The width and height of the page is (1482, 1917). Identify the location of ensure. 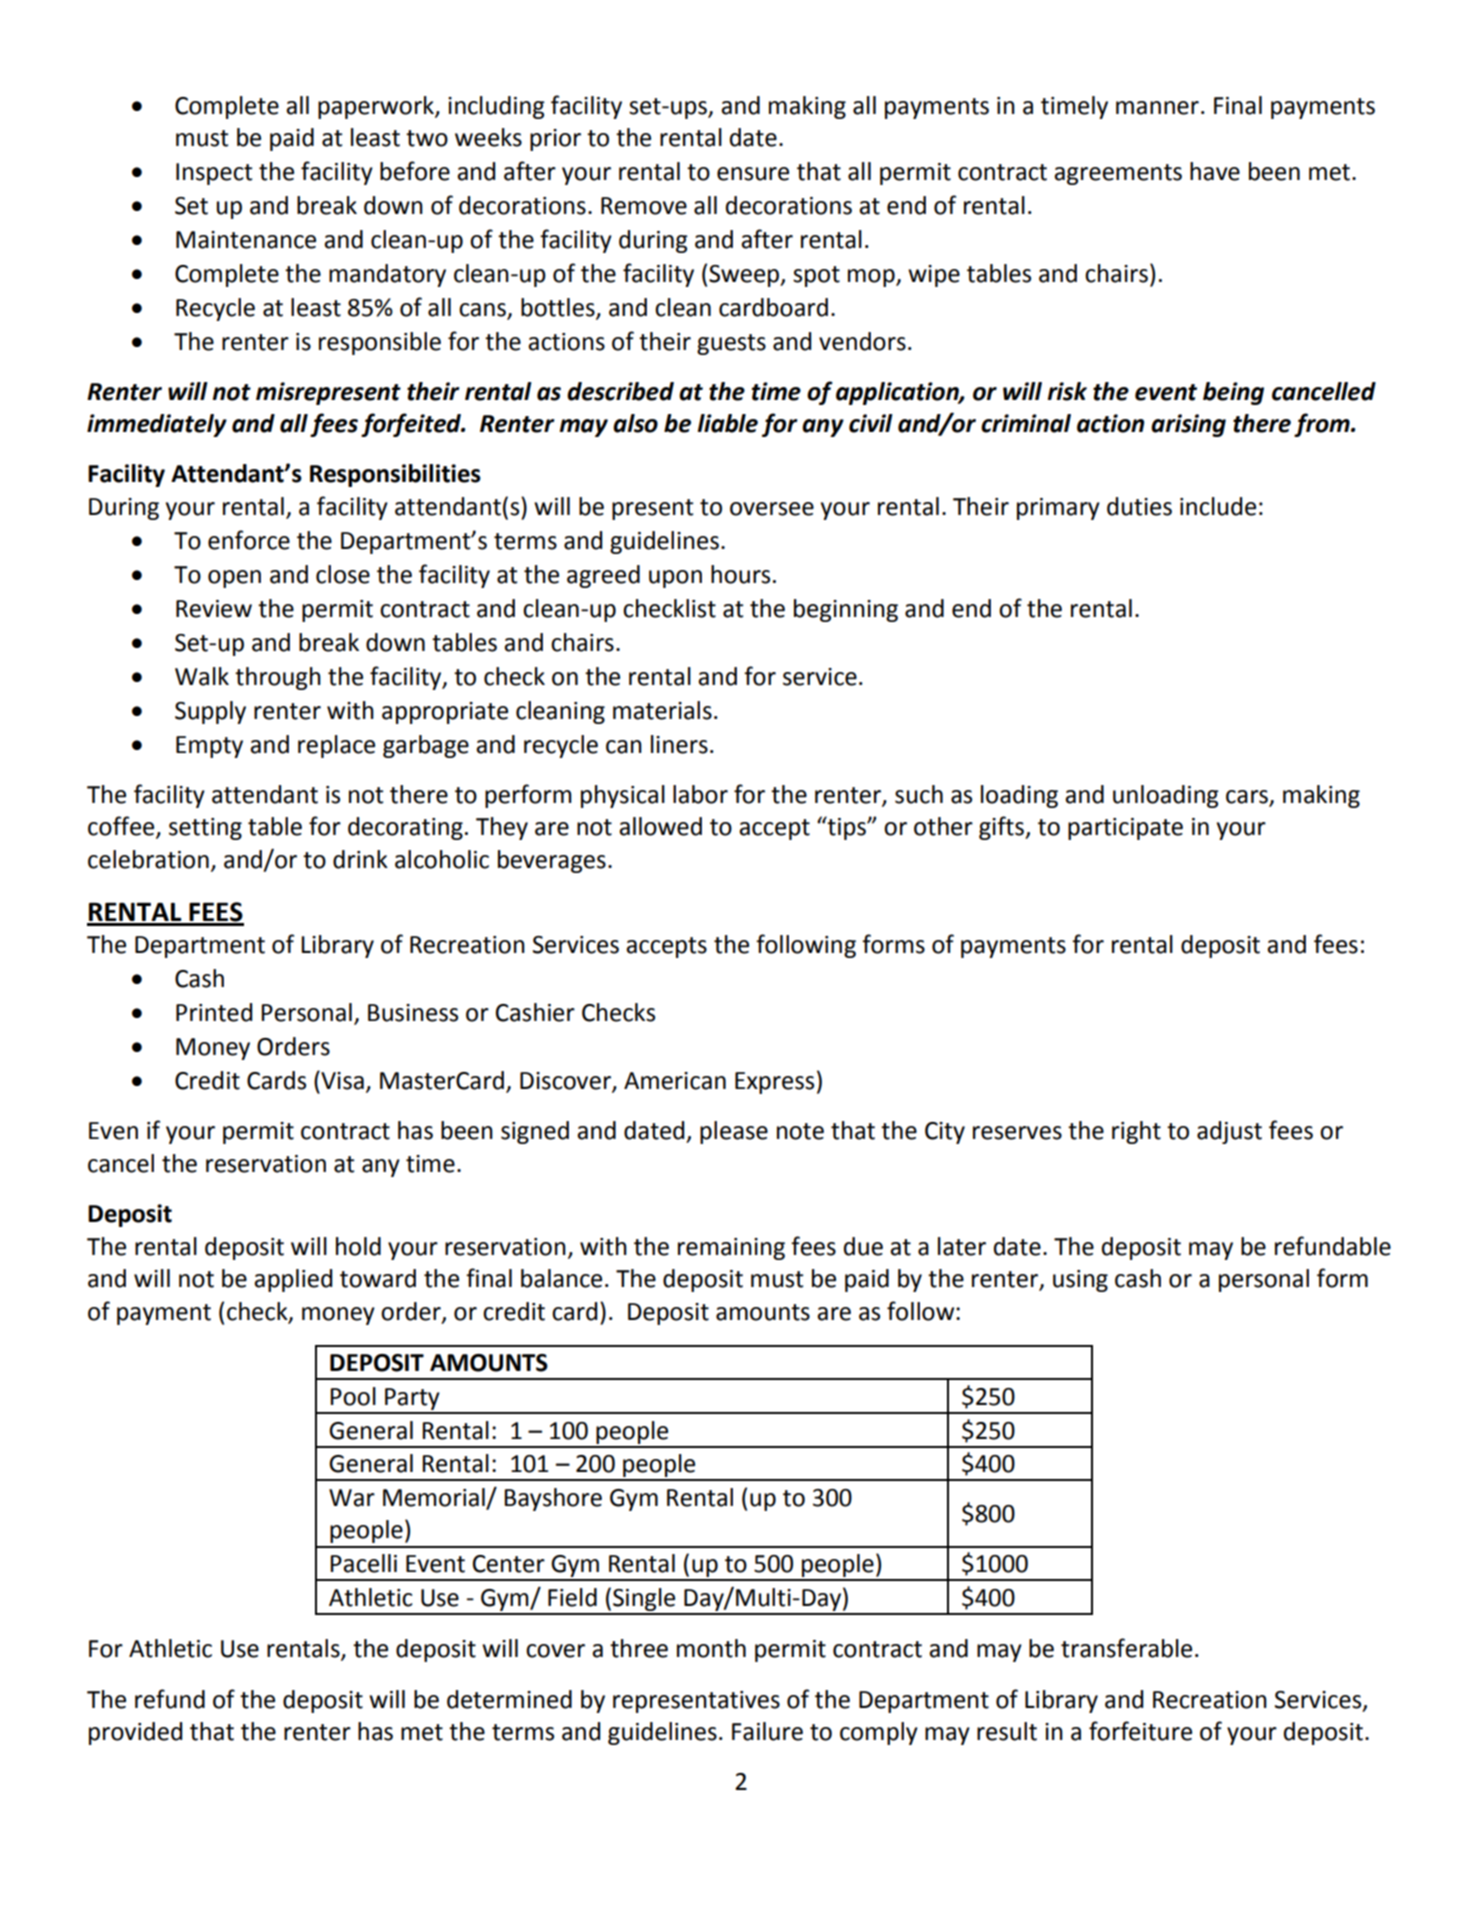
(753, 174).
